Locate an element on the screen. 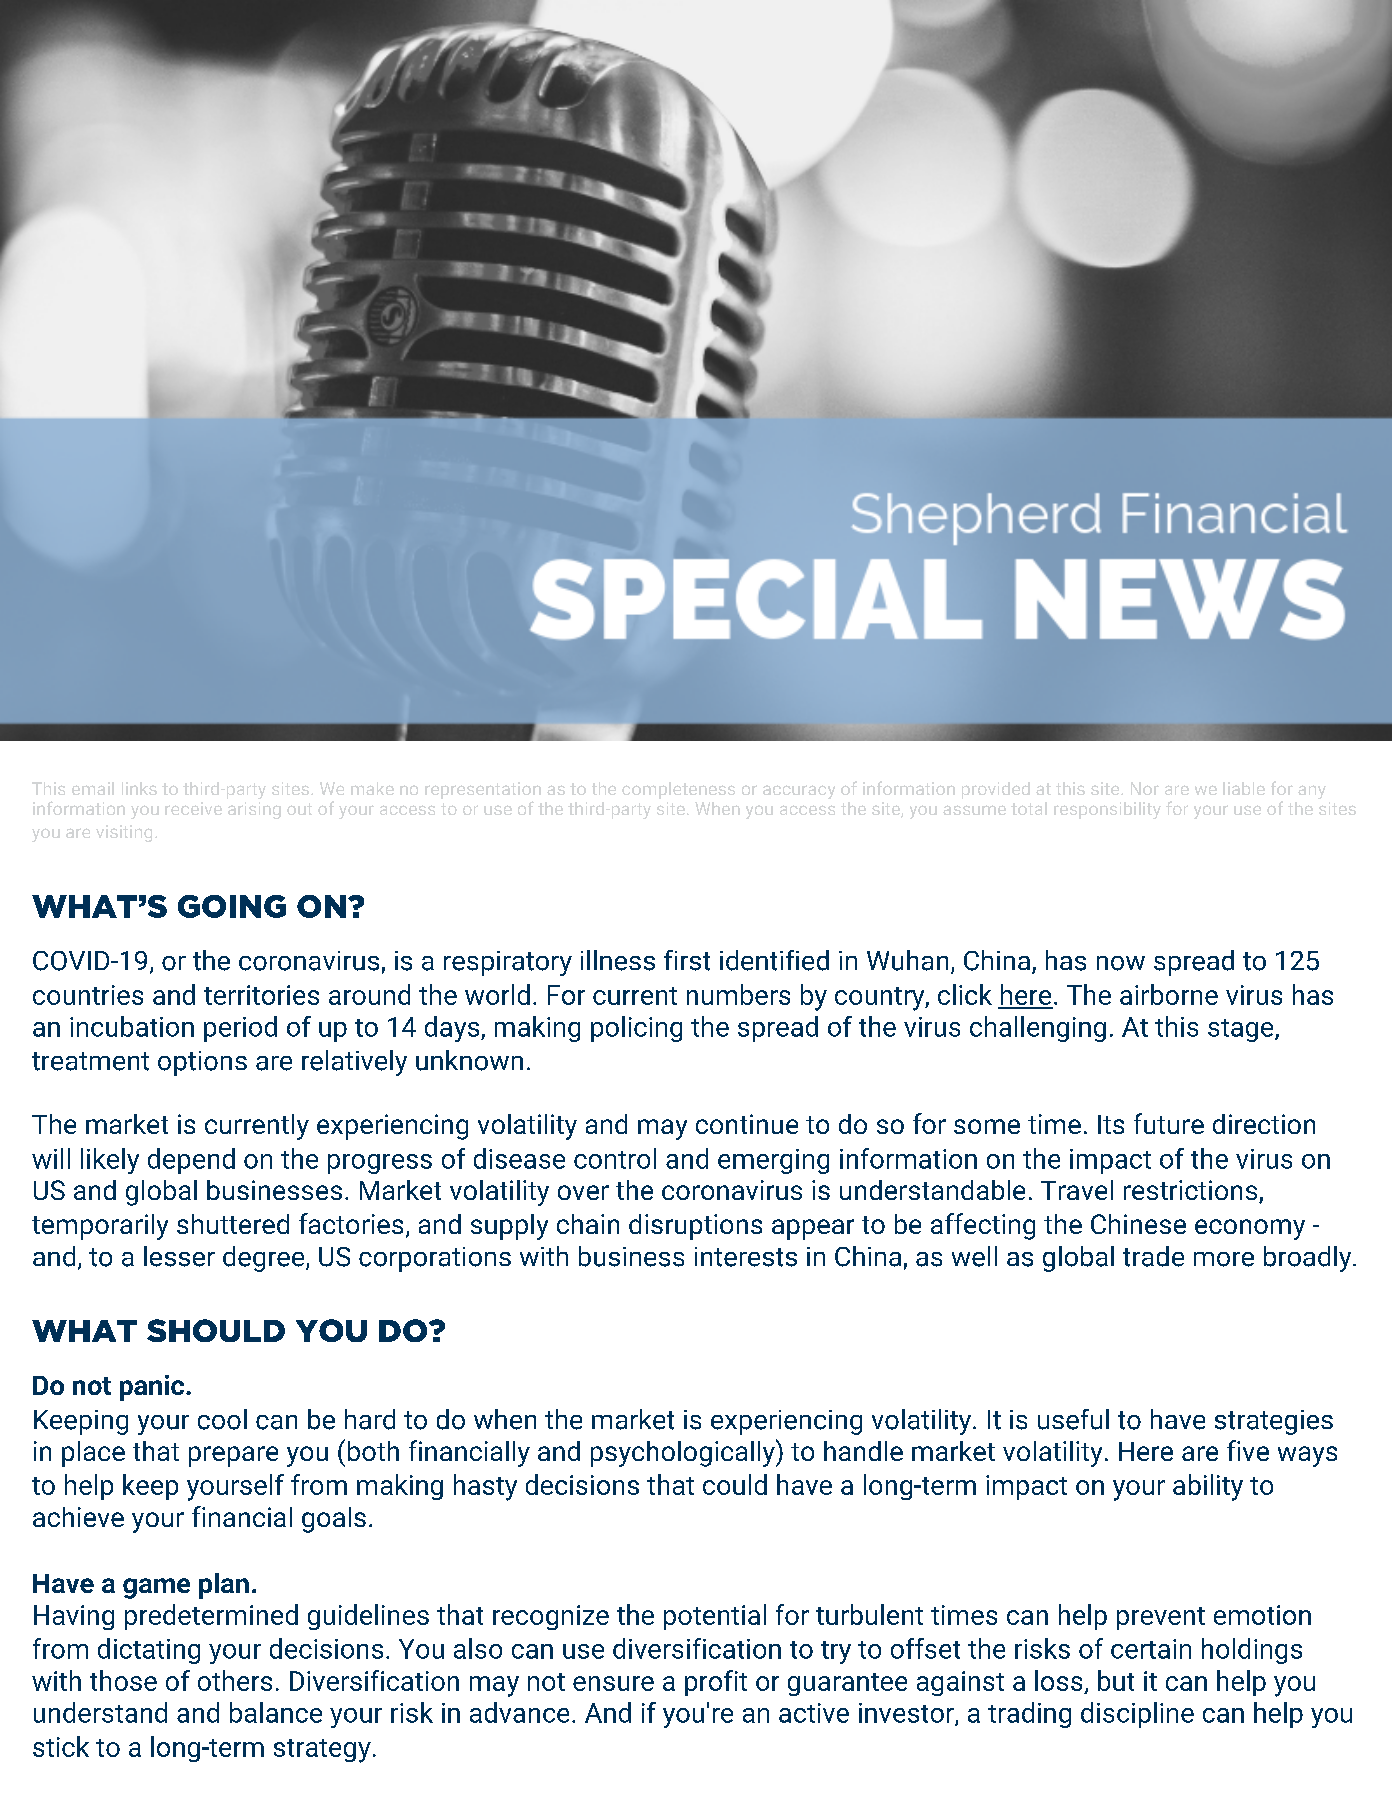 This screenshot has height=1801, width=1392. first is located at coordinates (687, 960).
